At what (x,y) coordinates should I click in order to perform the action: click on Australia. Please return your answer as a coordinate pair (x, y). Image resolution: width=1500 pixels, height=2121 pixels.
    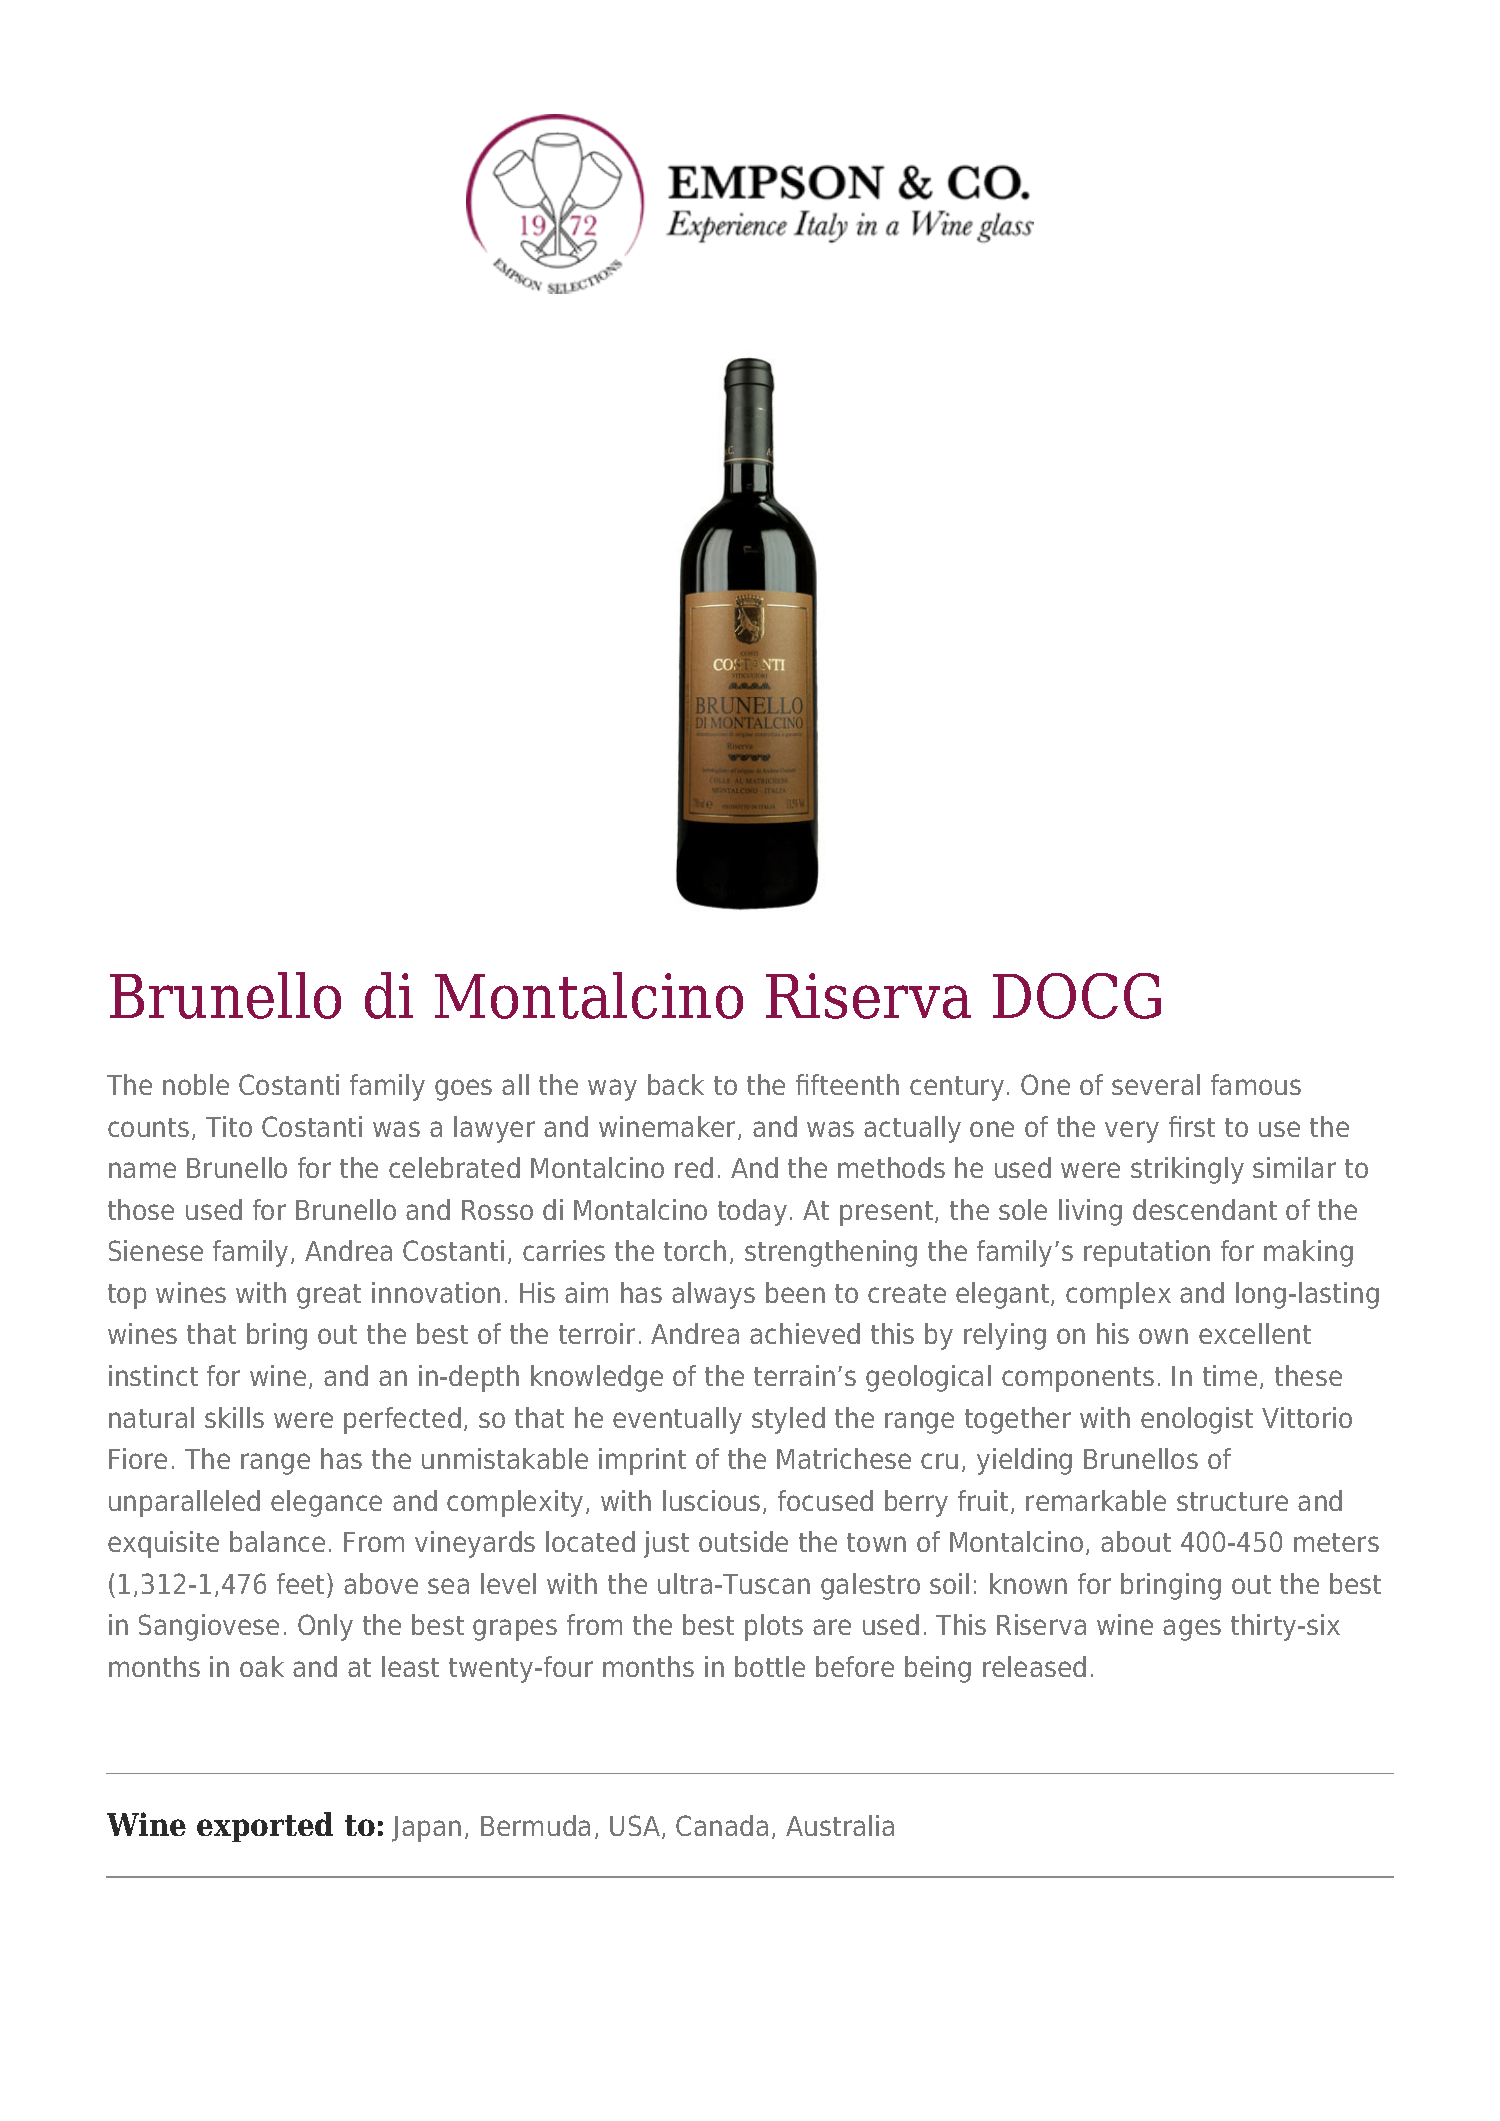
    Looking at the image, I should click on (840, 1825).
